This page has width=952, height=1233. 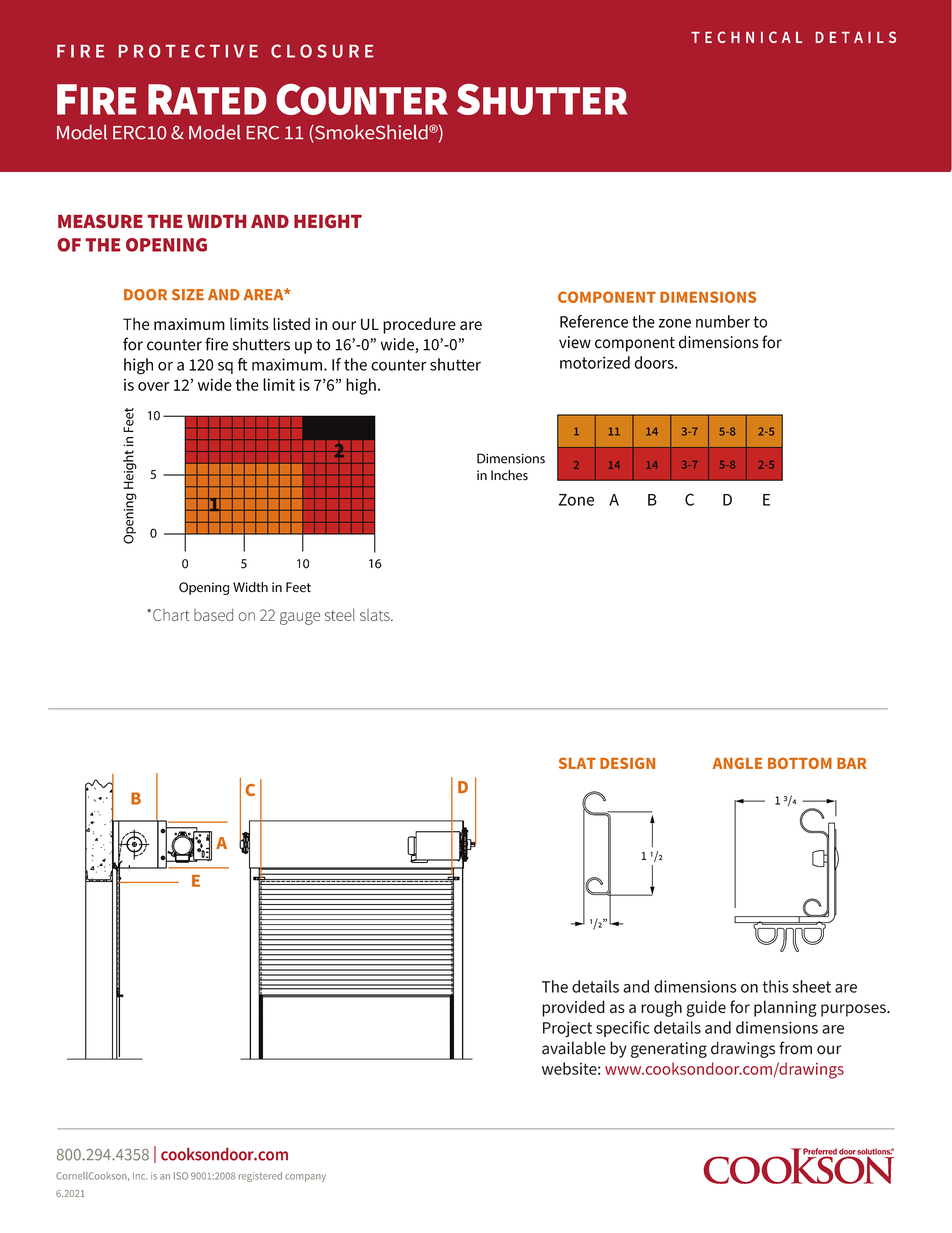 What do you see at coordinates (723, 321) in the page?
I see `number` at bounding box center [723, 321].
